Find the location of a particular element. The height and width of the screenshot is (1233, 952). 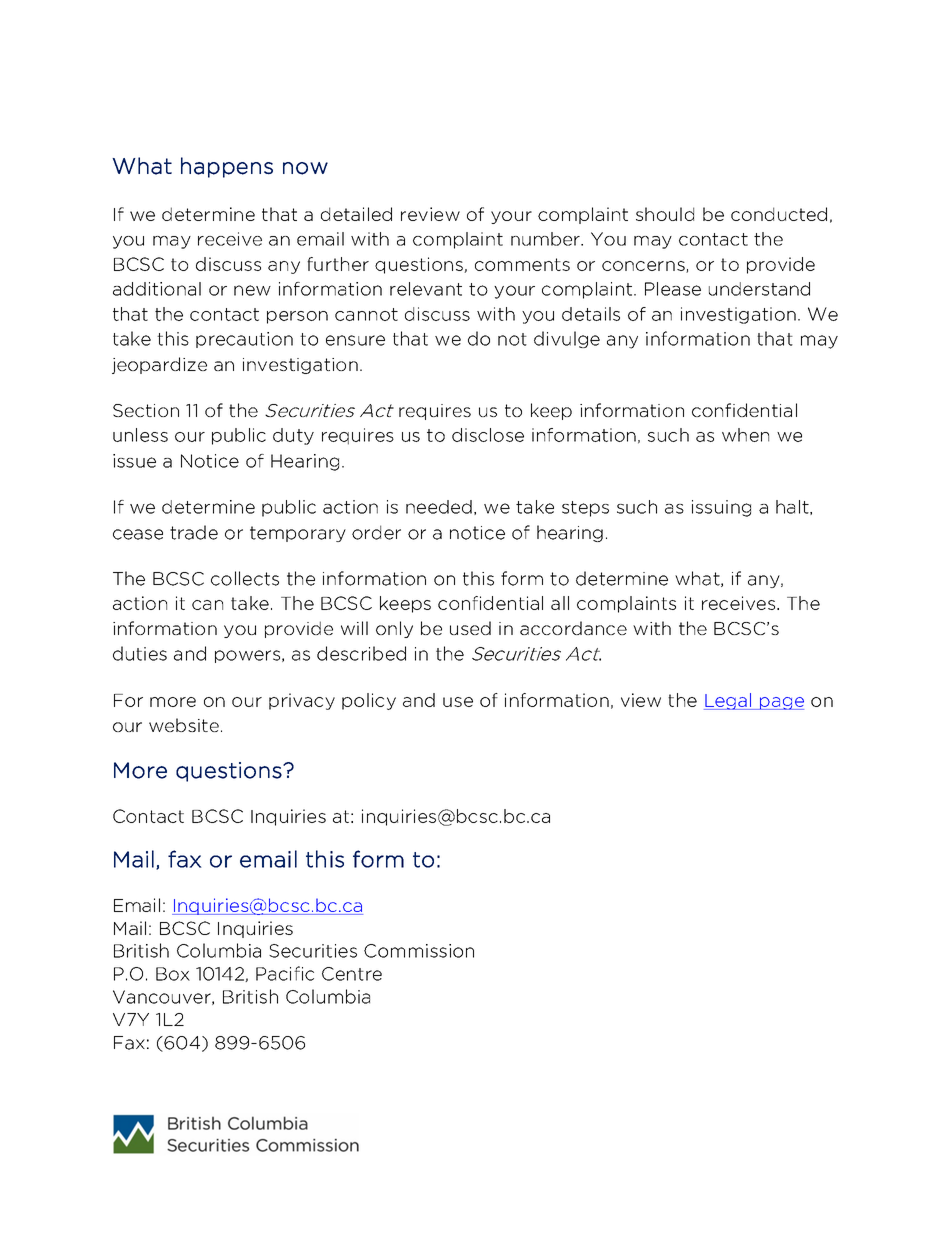

Commission is located at coordinates (419, 951).
